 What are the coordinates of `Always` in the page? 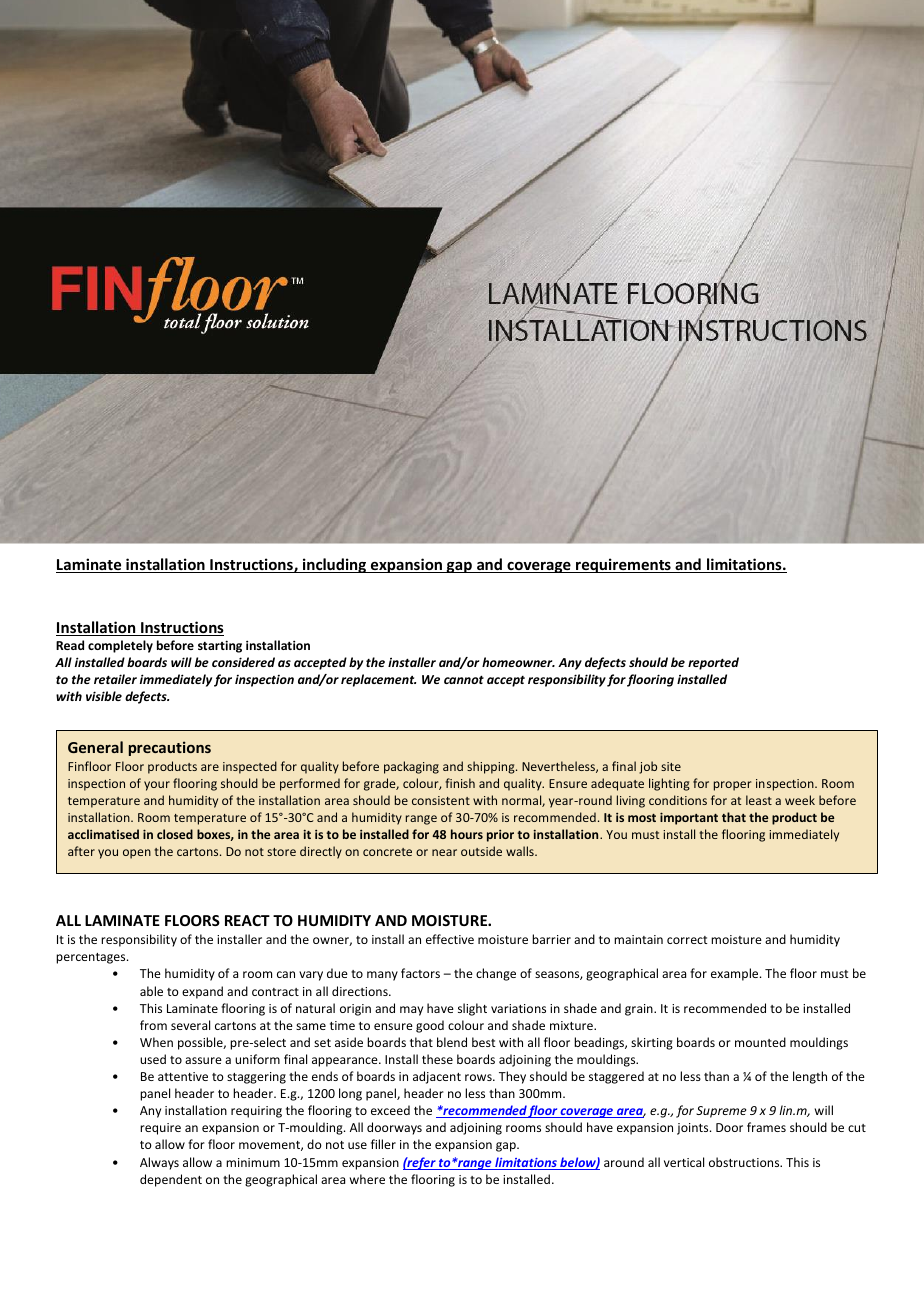 It's located at (159, 1163).
